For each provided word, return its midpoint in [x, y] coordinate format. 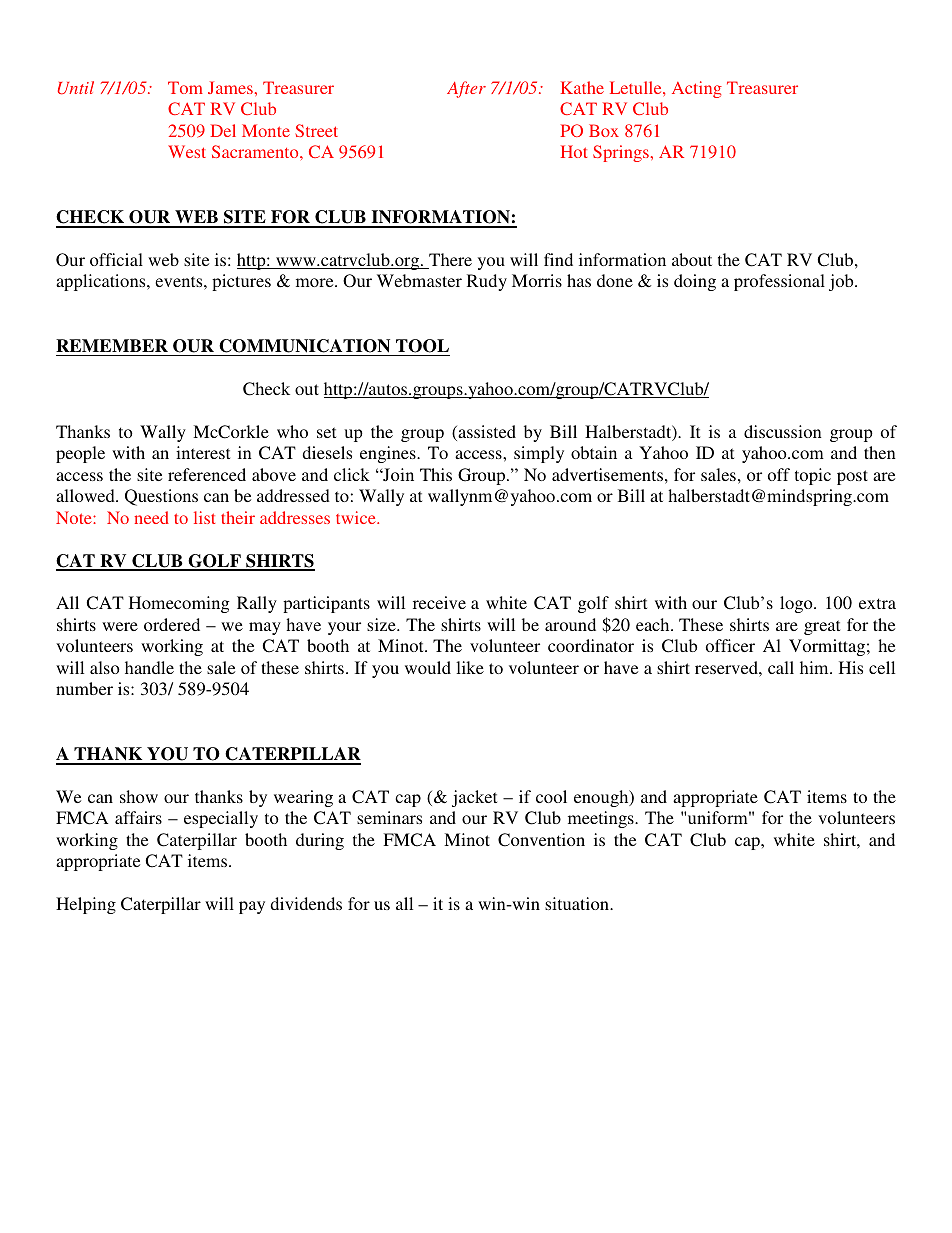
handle [149, 667]
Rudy [487, 282]
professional [779, 282]
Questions [161, 497]
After [466, 89]
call [781, 667]
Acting [697, 89]
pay [252, 907]
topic [813, 476]
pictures [241, 282]
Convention [541, 840]
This [436, 474]
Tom [185, 87]
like [470, 667]
